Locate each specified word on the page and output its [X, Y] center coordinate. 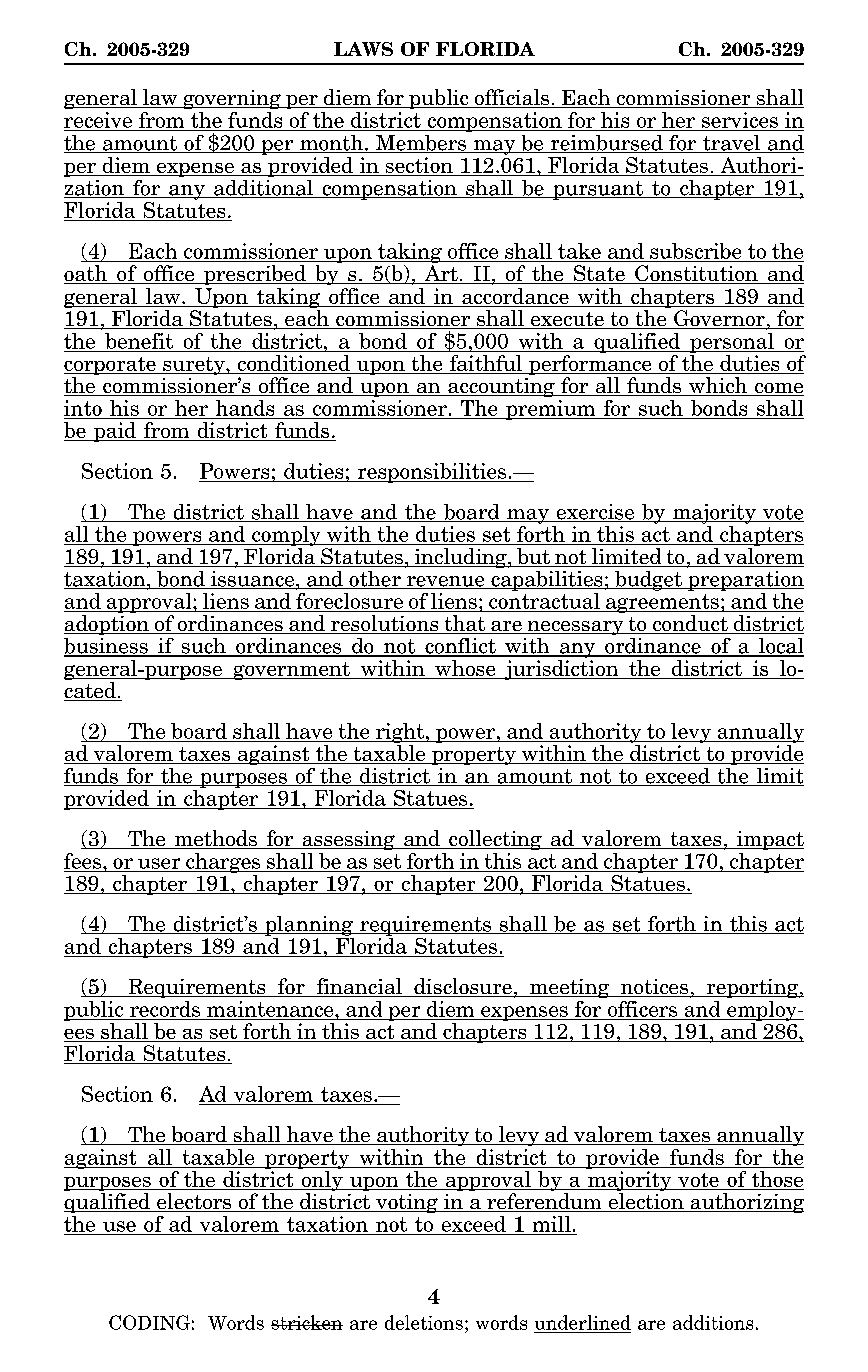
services [740, 120]
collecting [495, 840]
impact [769, 840]
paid [114, 432]
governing [232, 99]
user [159, 863]
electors [194, 1202]
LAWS [363, 49]
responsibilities [432, 473]
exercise [595, 513]
